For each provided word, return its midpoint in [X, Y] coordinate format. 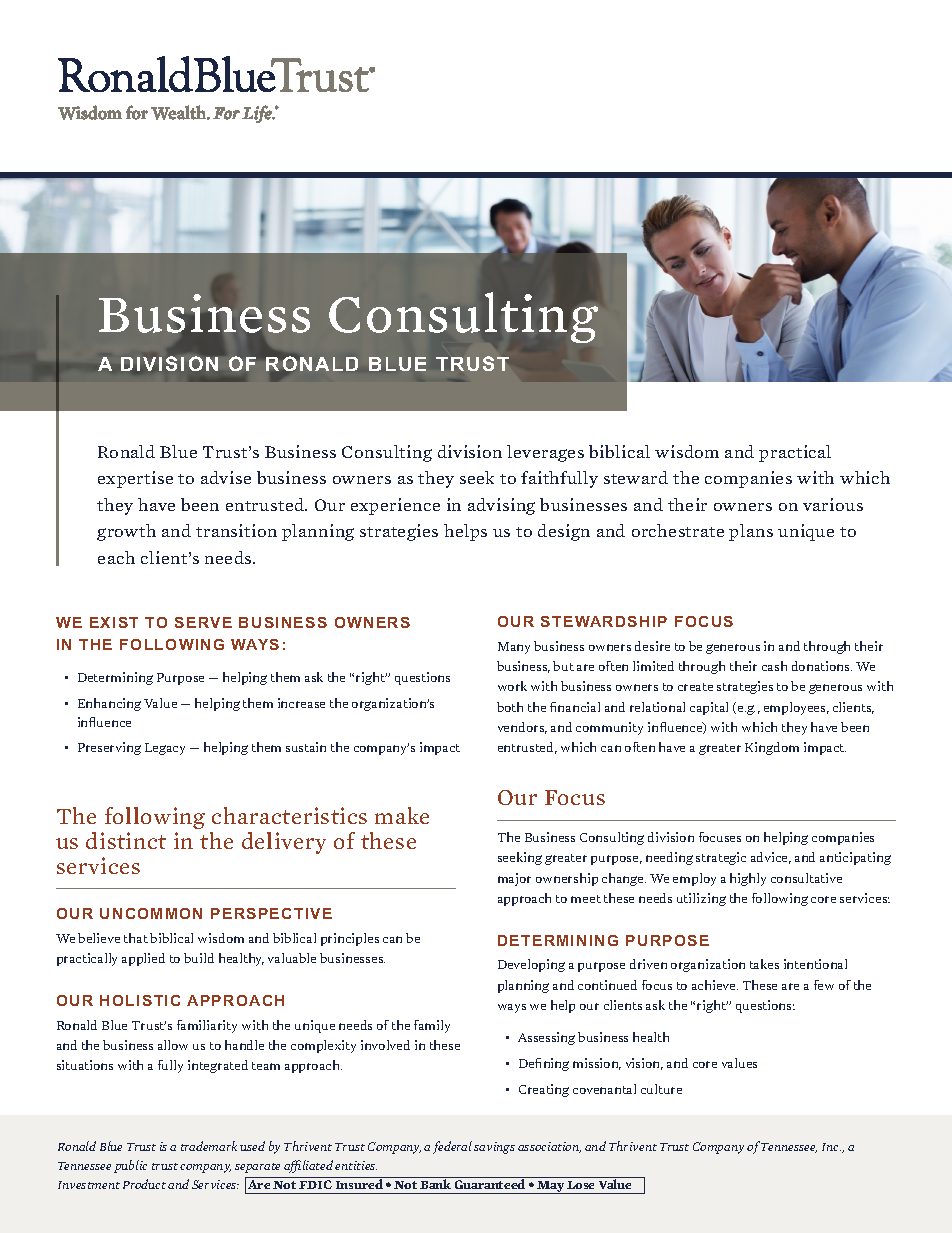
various [833, 504]
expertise [135, 479]
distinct [126, 840]
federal [452, 1147]
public [130, 1166]
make [402, 815]
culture [661, 1089]
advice [771, 858]
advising [501, 506]
